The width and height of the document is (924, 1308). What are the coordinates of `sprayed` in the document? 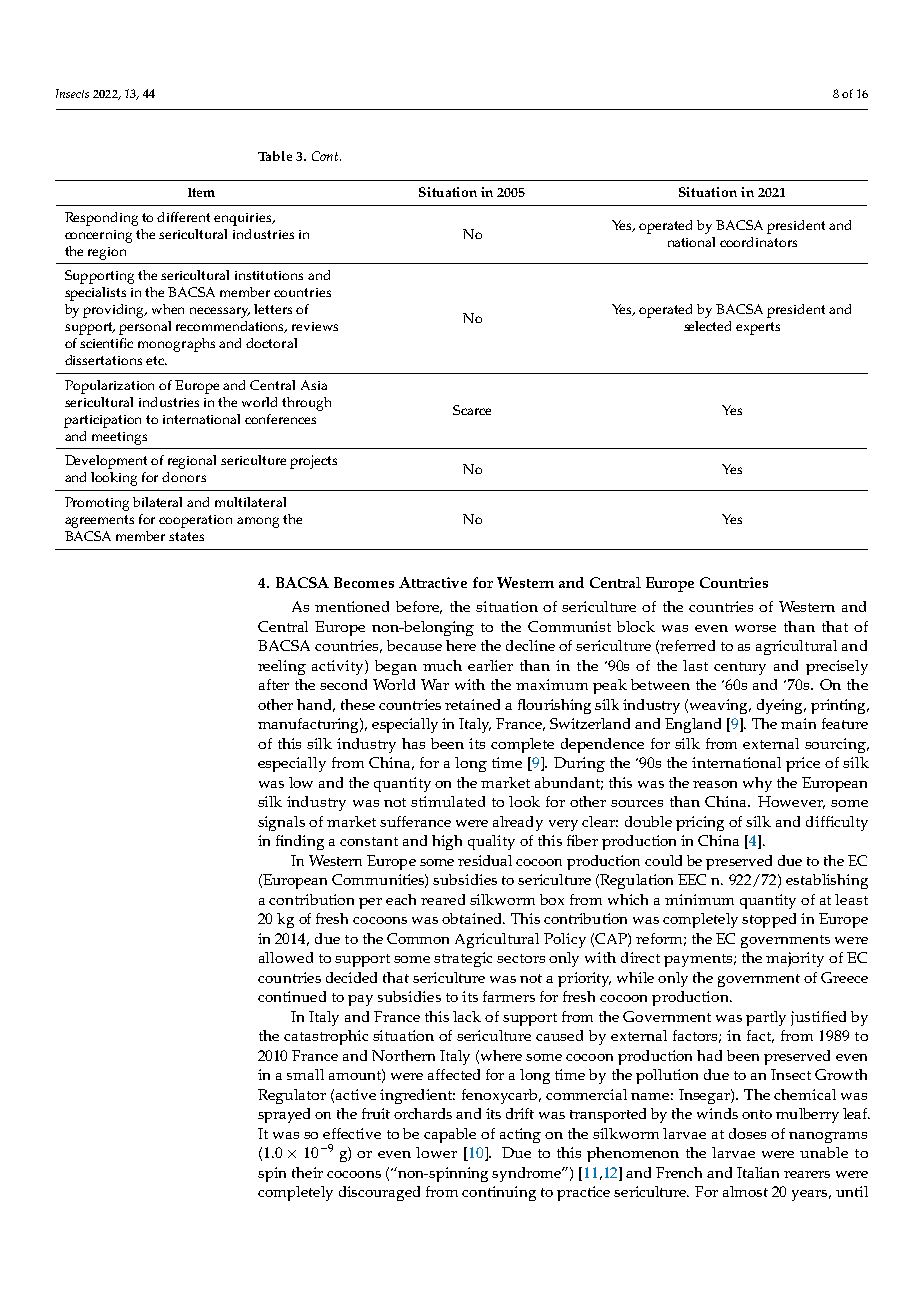 It's located at (284, 1115).
